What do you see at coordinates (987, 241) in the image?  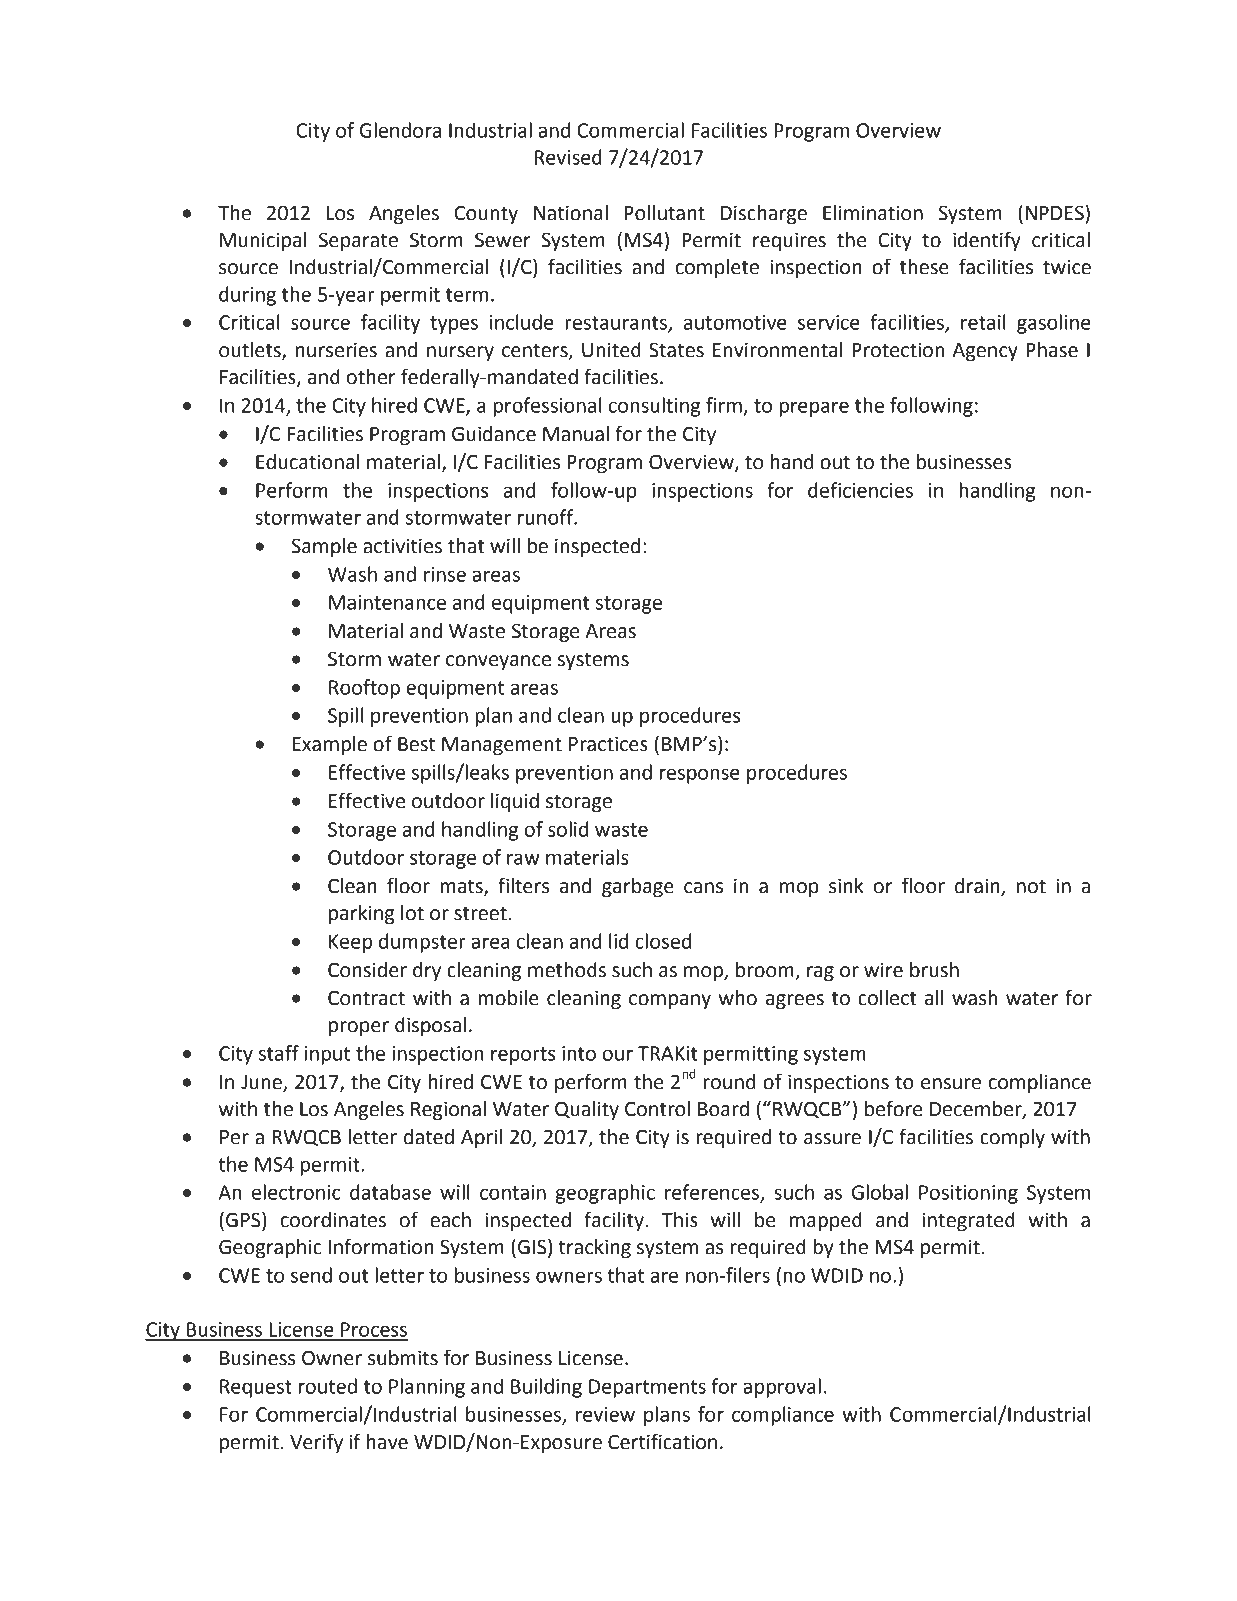 I see `identify` at bounding box center [987, 241].
